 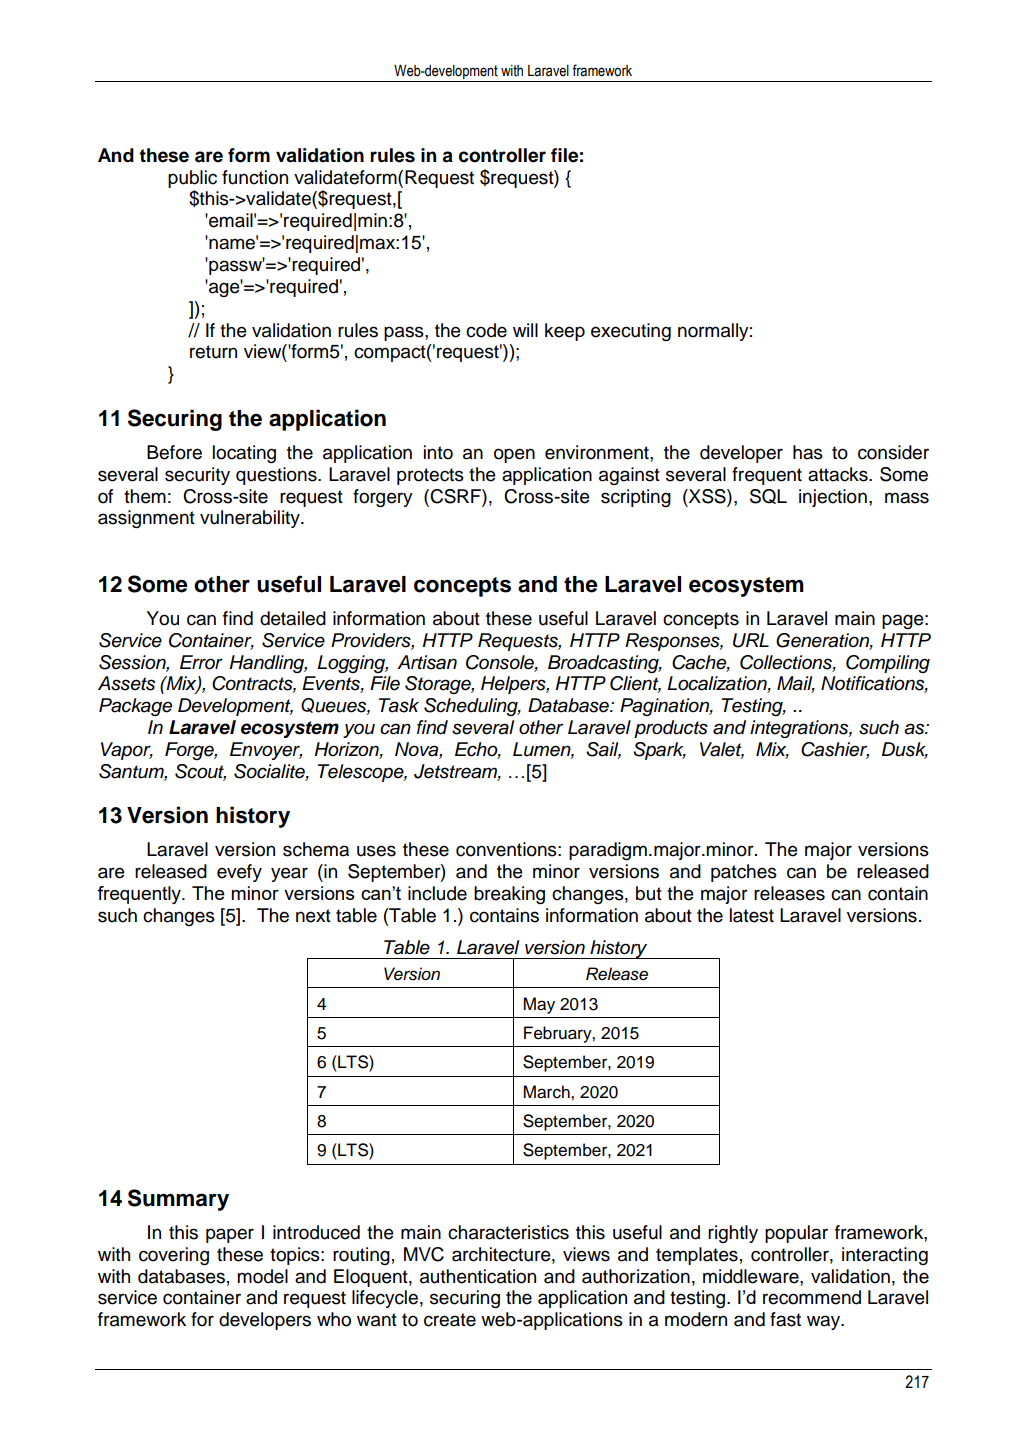 What do you see at coordinates (313, 916) in the screenshot?
I see `next` at bounding box center [313, 916].
